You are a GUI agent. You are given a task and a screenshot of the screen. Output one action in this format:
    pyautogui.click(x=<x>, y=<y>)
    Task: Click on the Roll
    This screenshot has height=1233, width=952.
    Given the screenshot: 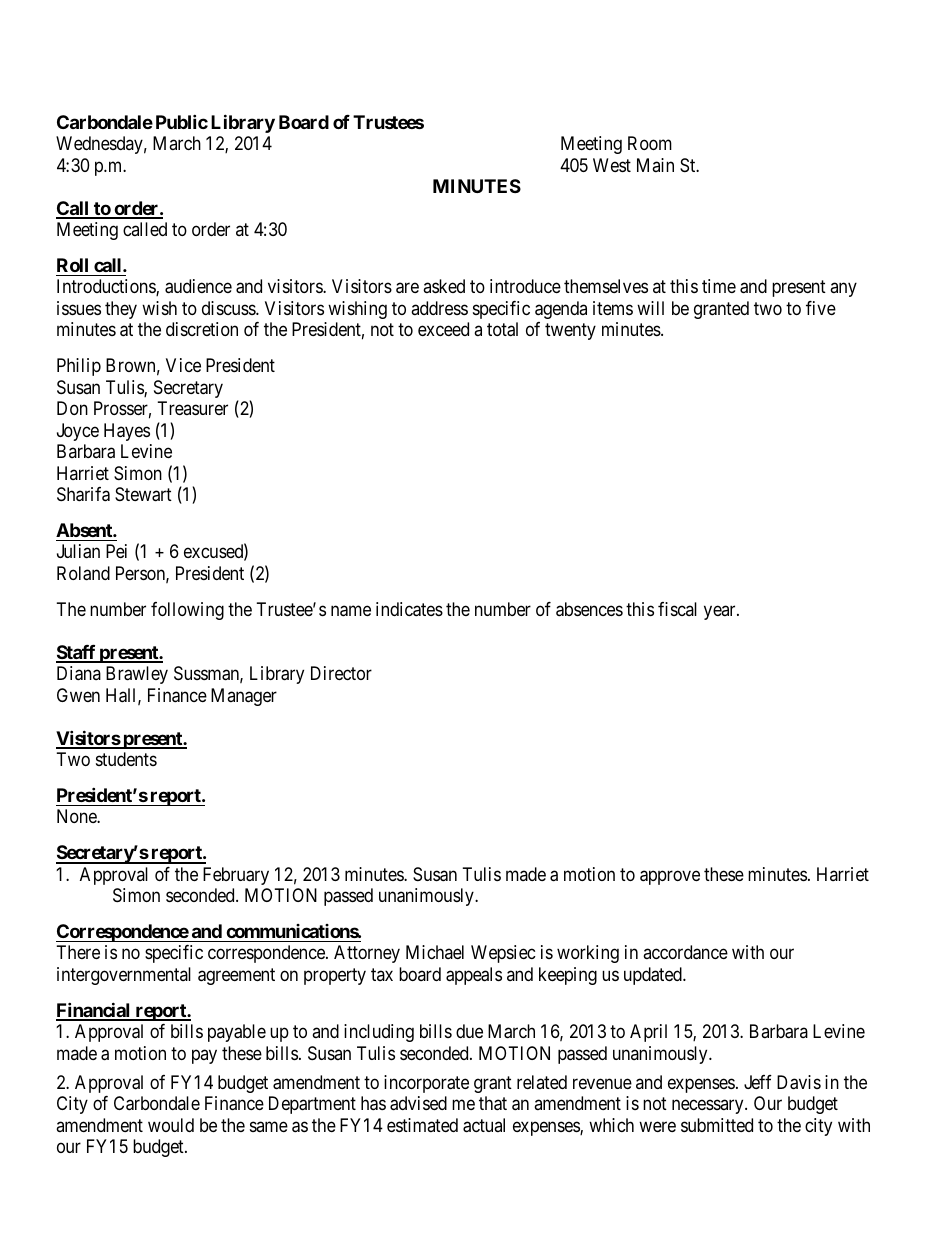 What is the action you would take?
    pyautogui.click(x=72, y=265)
